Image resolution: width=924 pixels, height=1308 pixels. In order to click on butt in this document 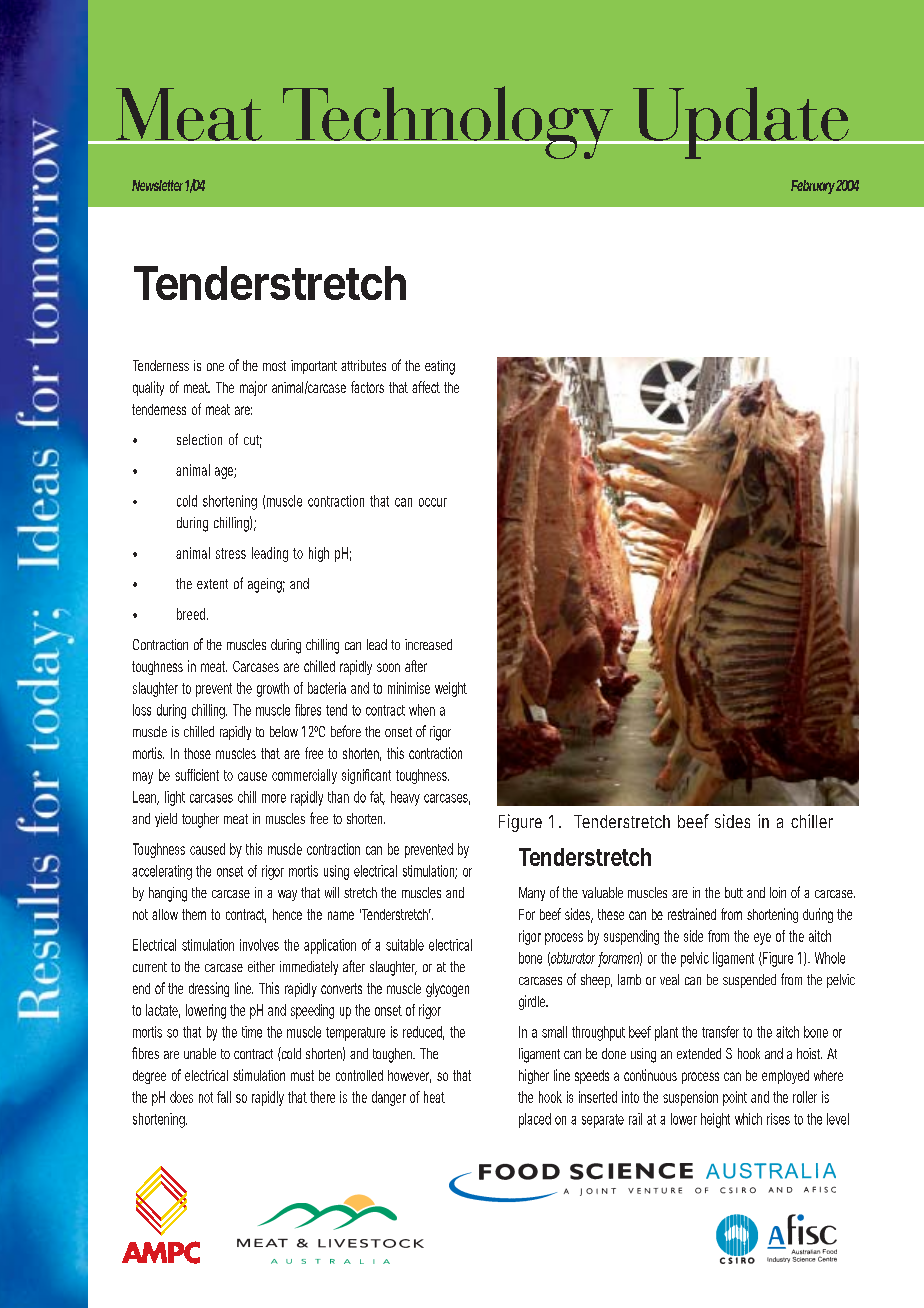, I will do `click(734, 892)`.
